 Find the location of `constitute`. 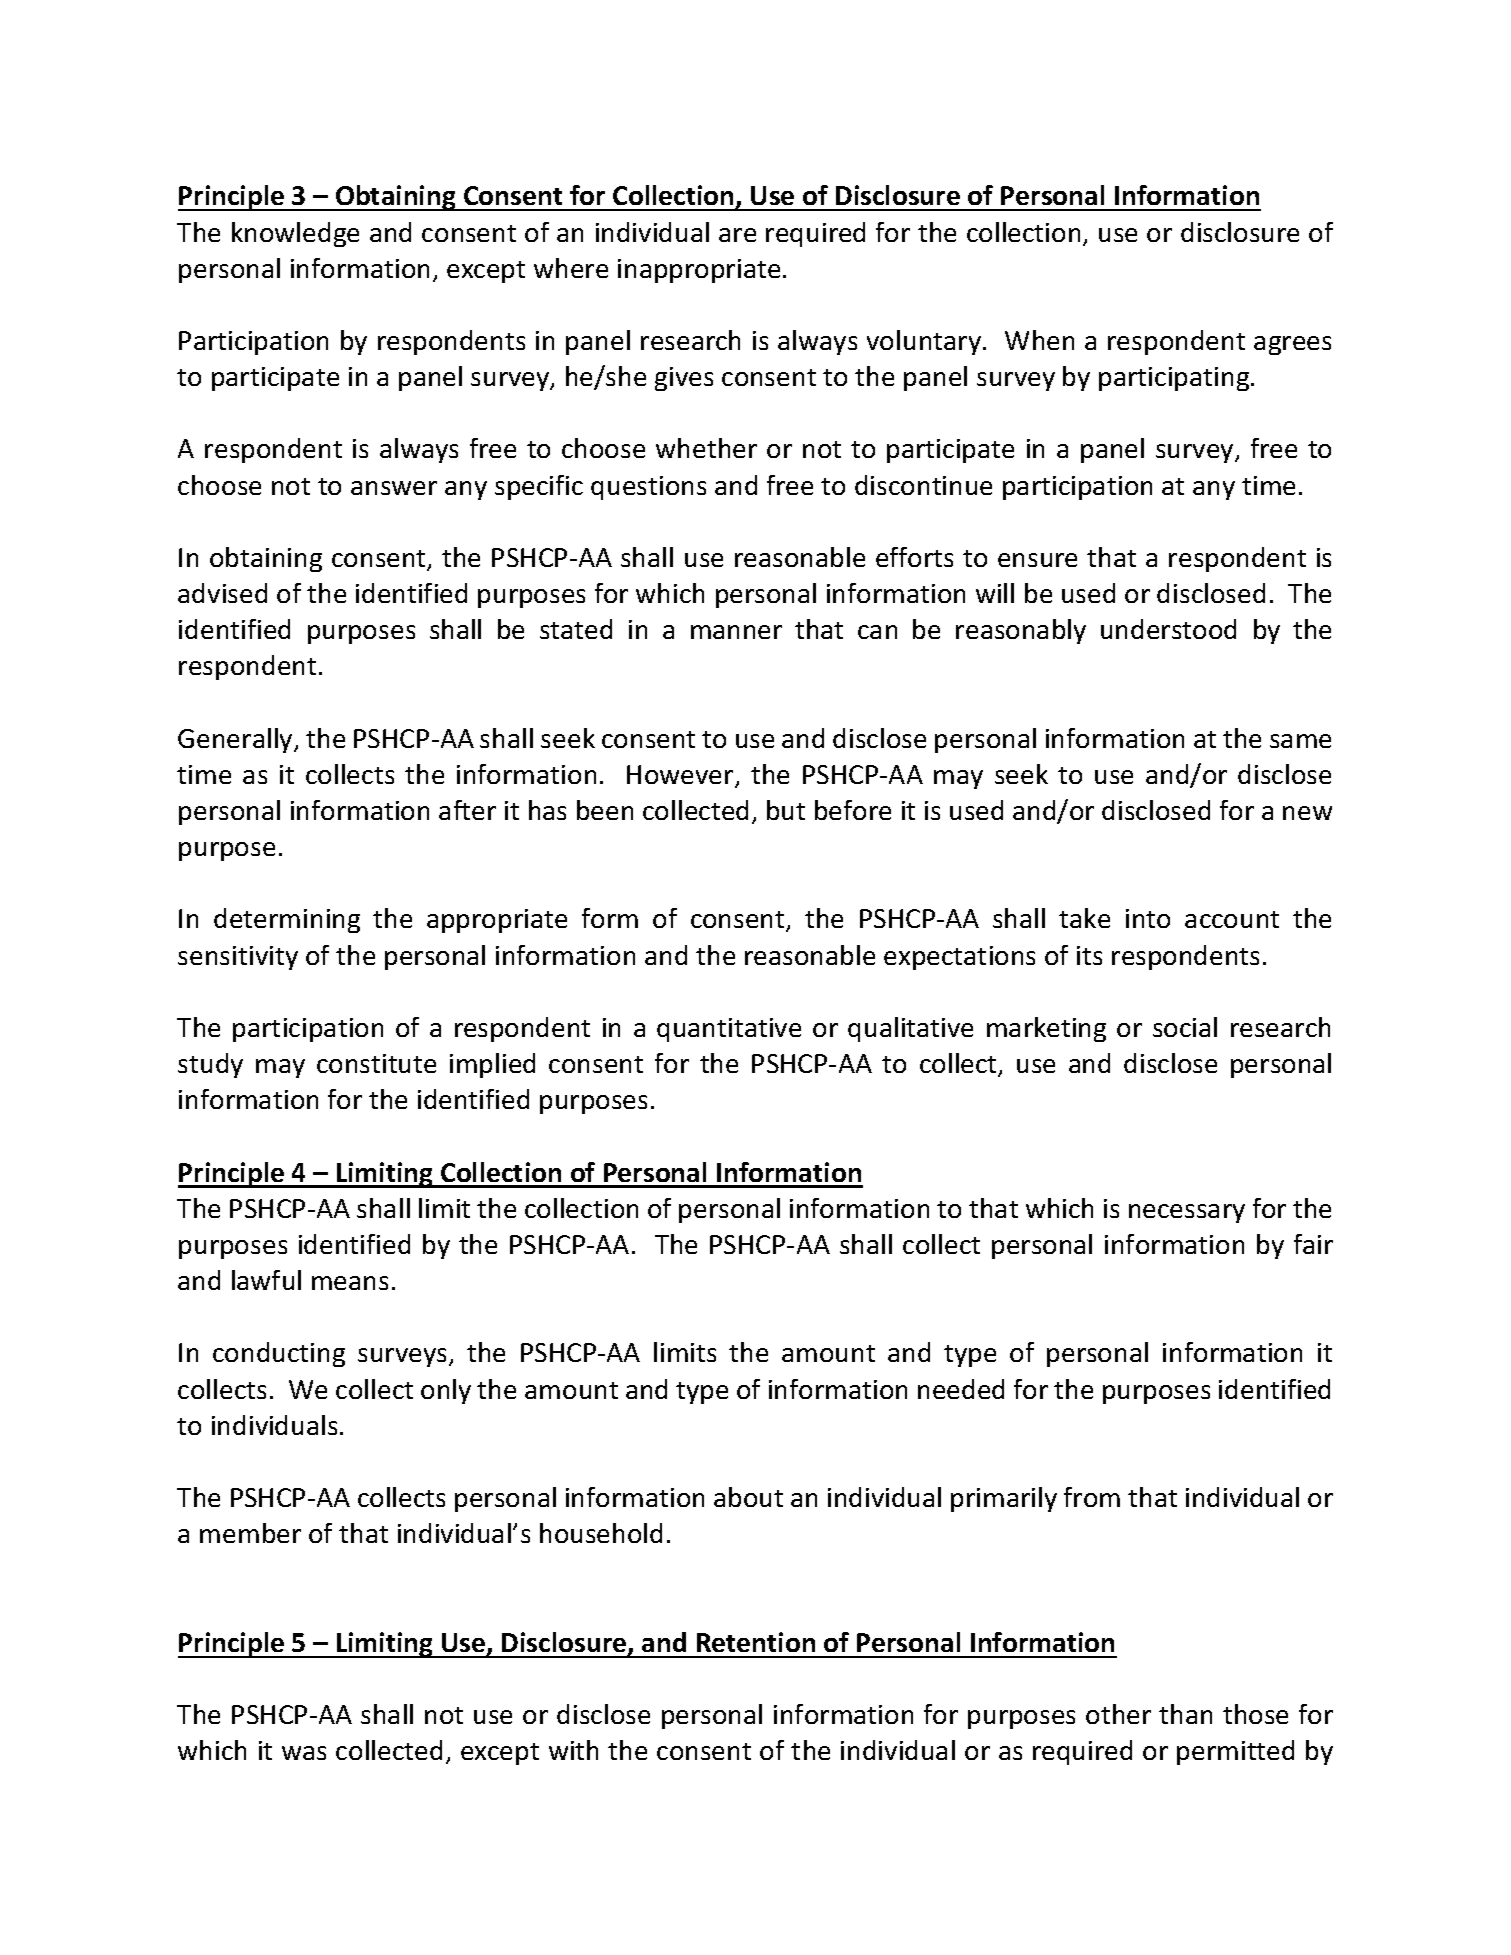

constitute is located at coordinates (376, 1063).
